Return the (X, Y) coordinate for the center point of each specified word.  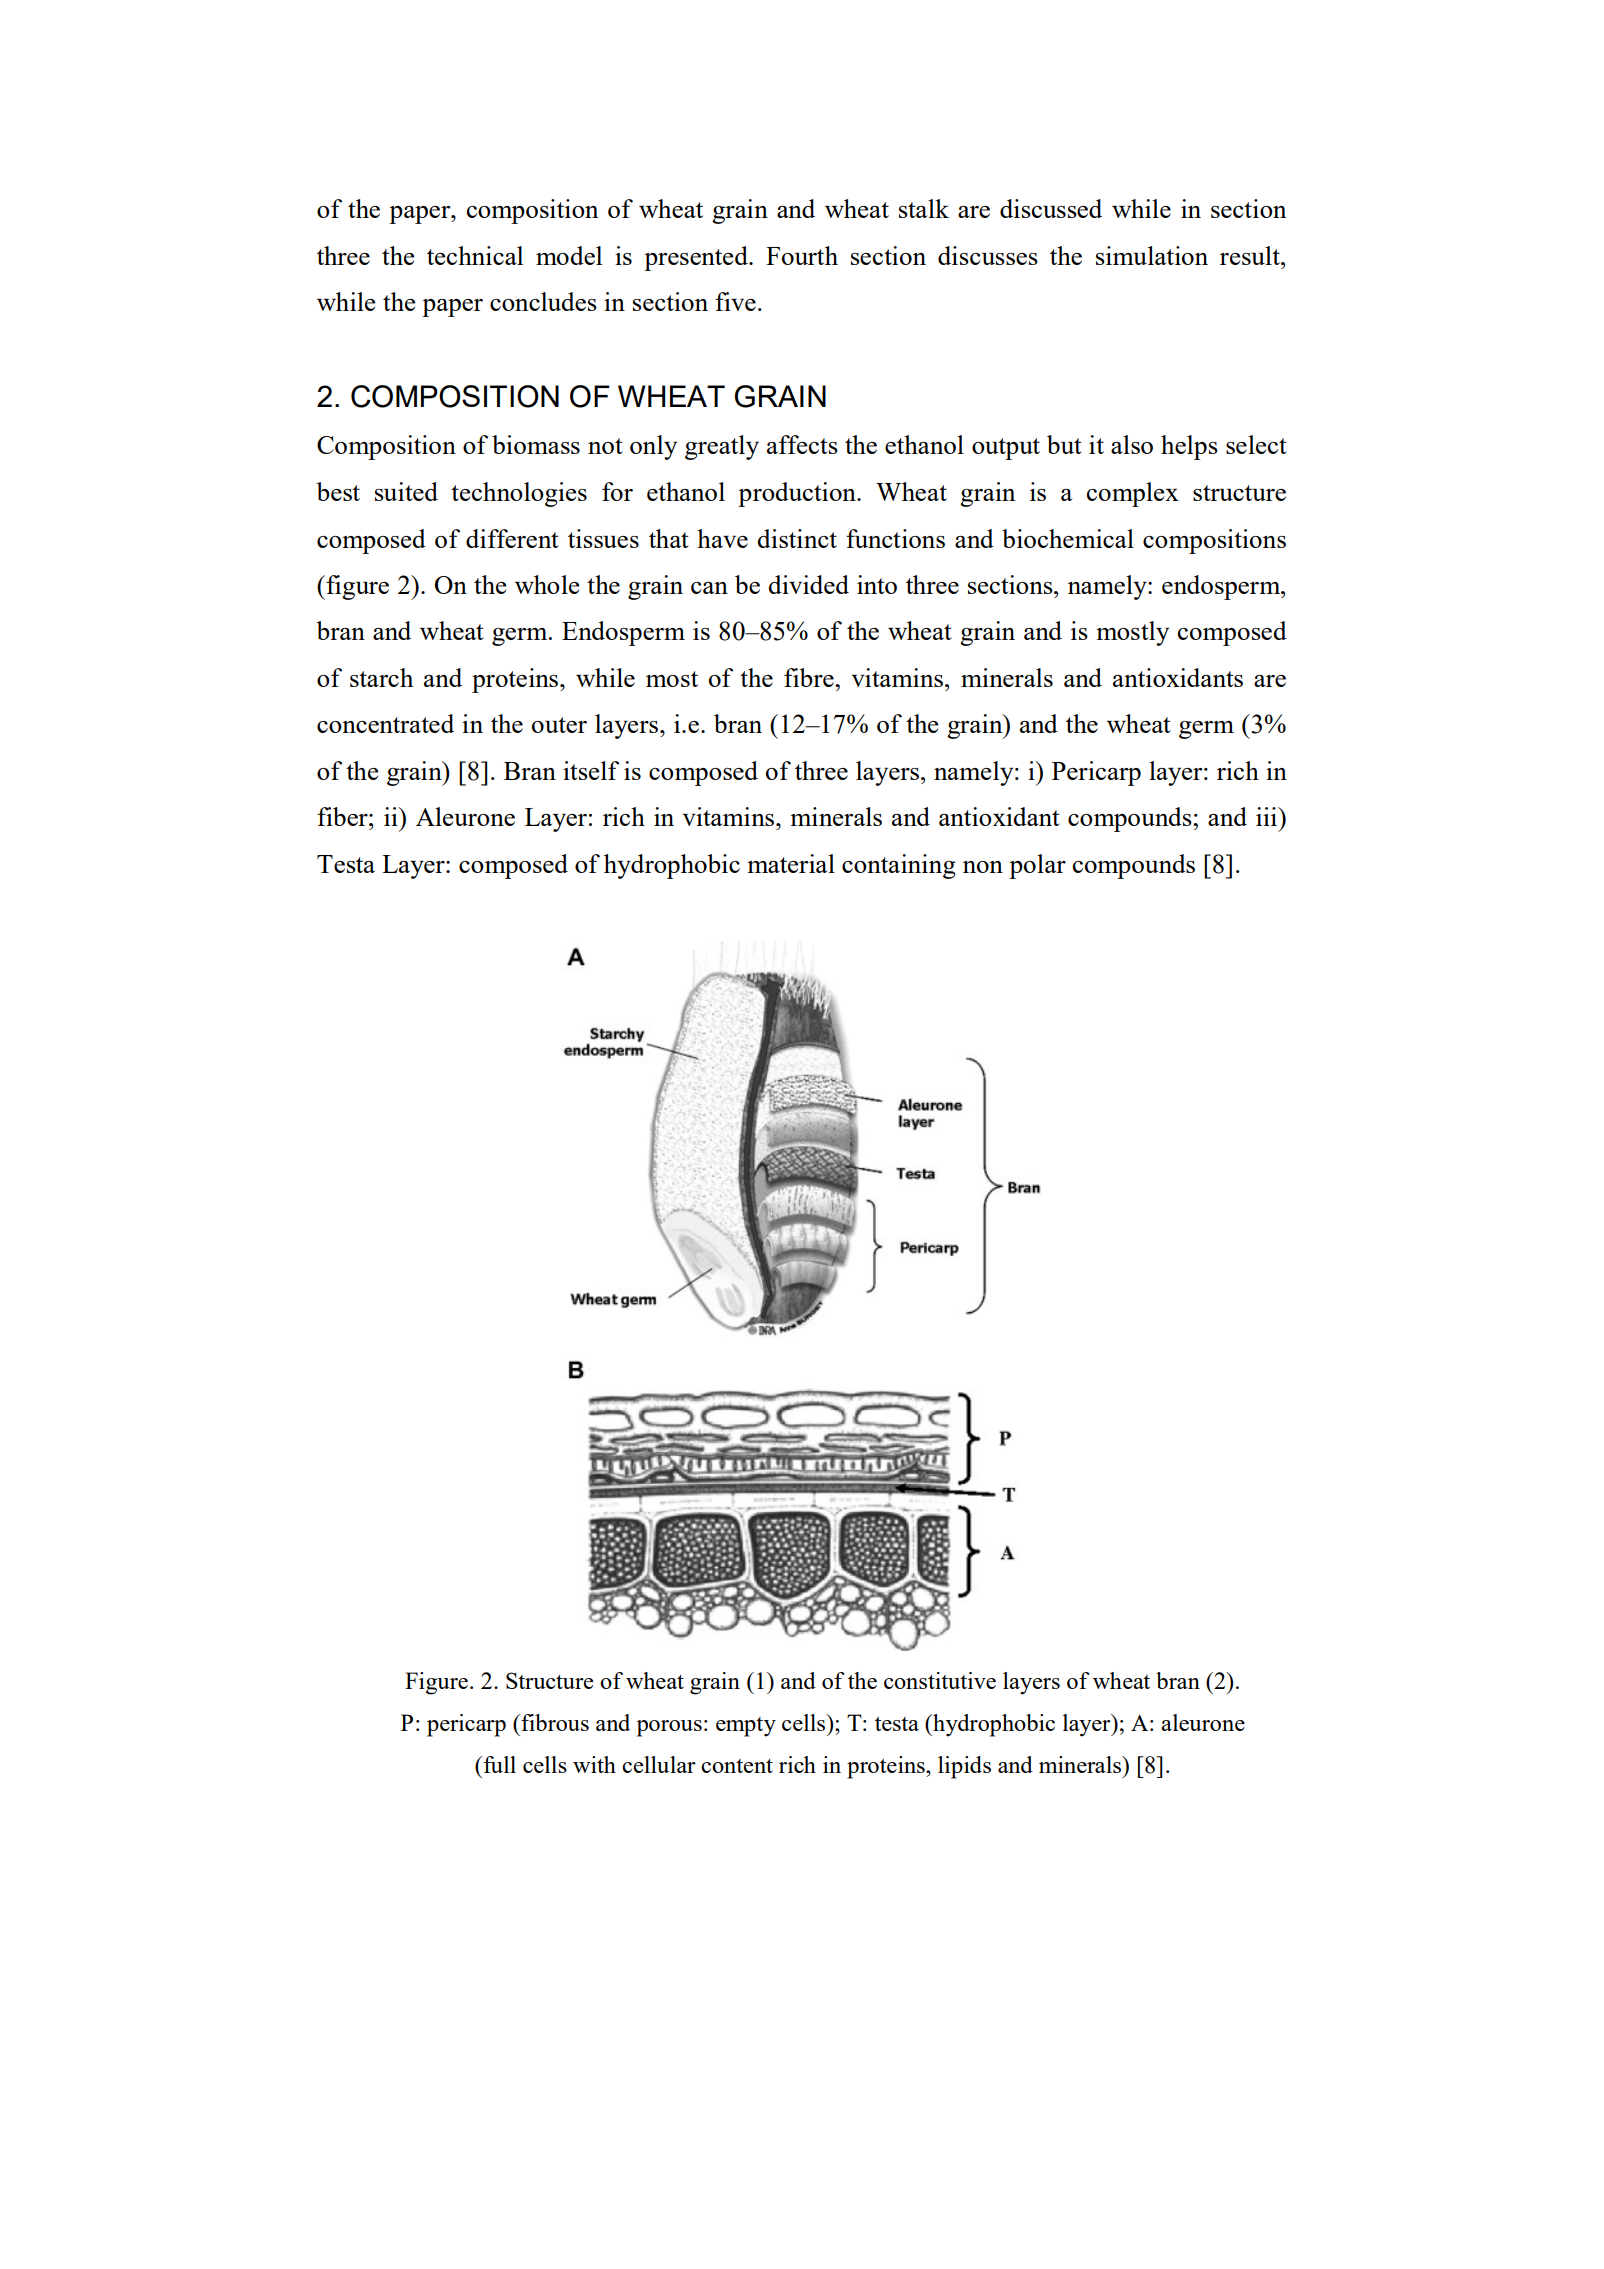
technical (475, 255)
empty (746, 1727)
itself (591, 770)
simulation (1152, 255)
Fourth (802, 255)
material (791, 863)
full (500, 1764)
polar (1037, 866)
